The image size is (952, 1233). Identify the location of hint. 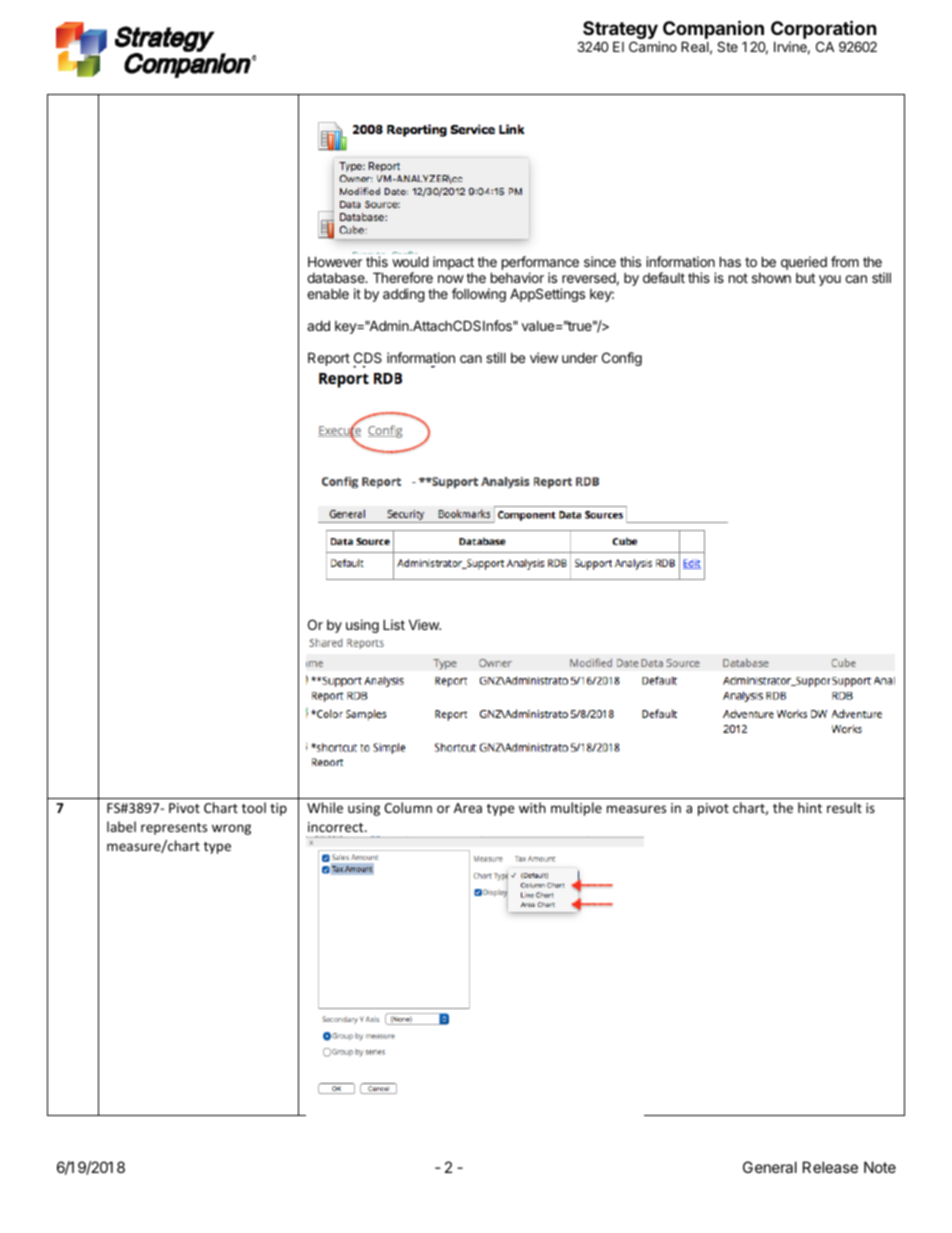
(810, 807).
